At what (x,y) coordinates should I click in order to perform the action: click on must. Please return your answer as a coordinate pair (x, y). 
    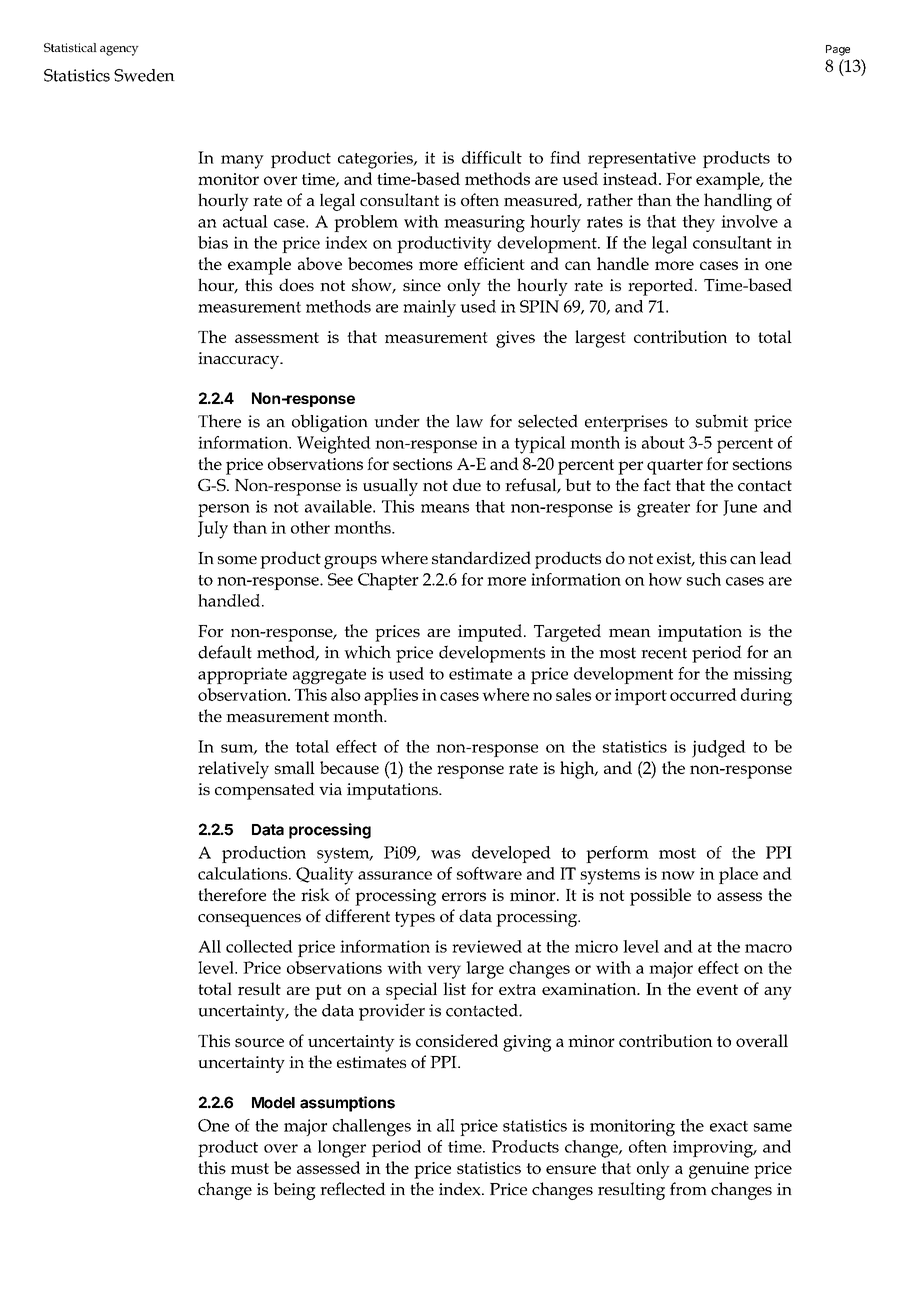
    Looking at the image, I should click on (250, 1168).
